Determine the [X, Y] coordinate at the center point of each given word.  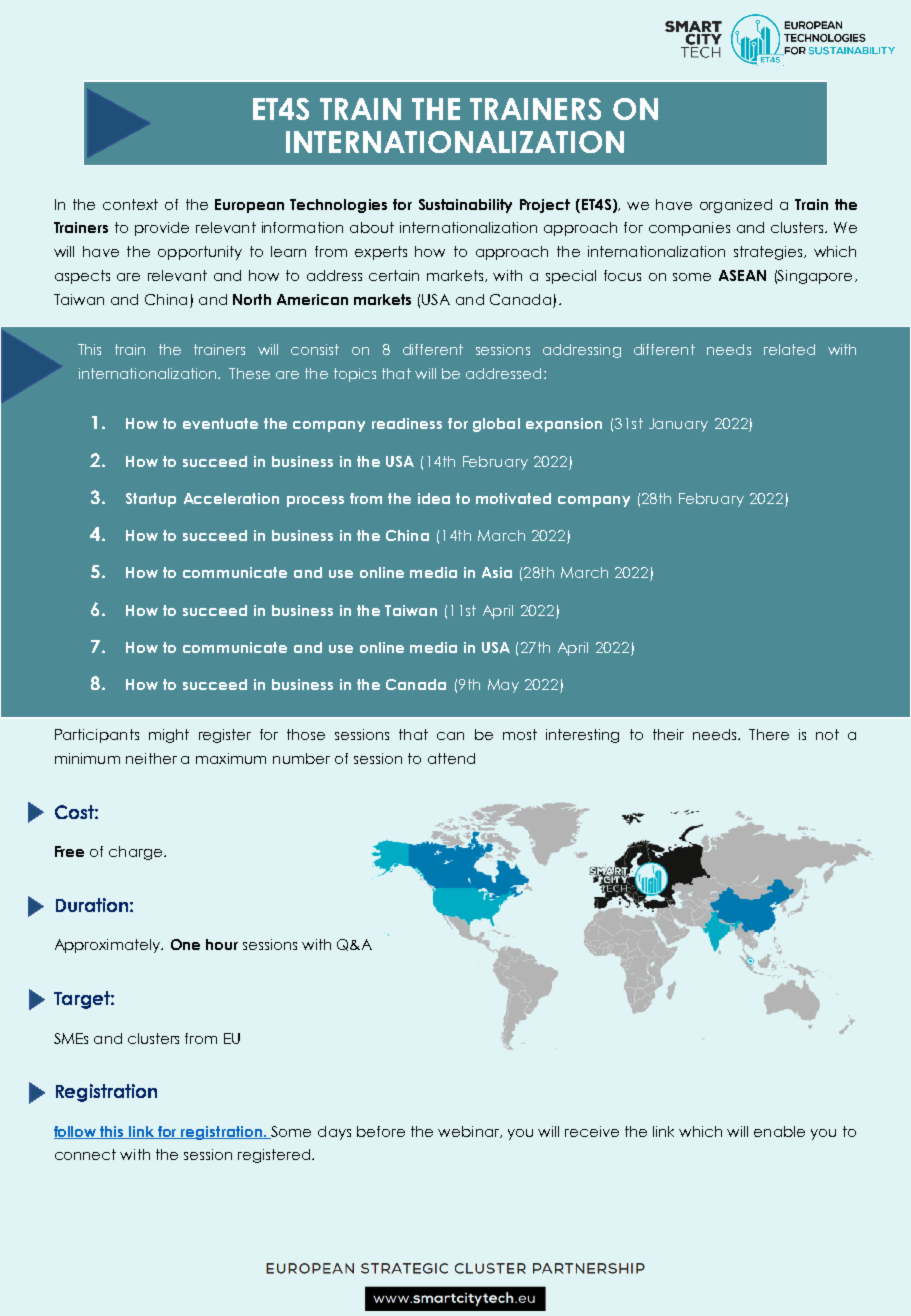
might [169, 736]
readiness [407, 423]
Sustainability [465, 206]
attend [451, 758]
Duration [92, 905]
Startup [151, 500]
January [678, 425]
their [668, 734]
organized [736, 206]
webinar [469, 1132]
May [503, 686]
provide [162, 229]
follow [76, 1132]
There [769, 734]
